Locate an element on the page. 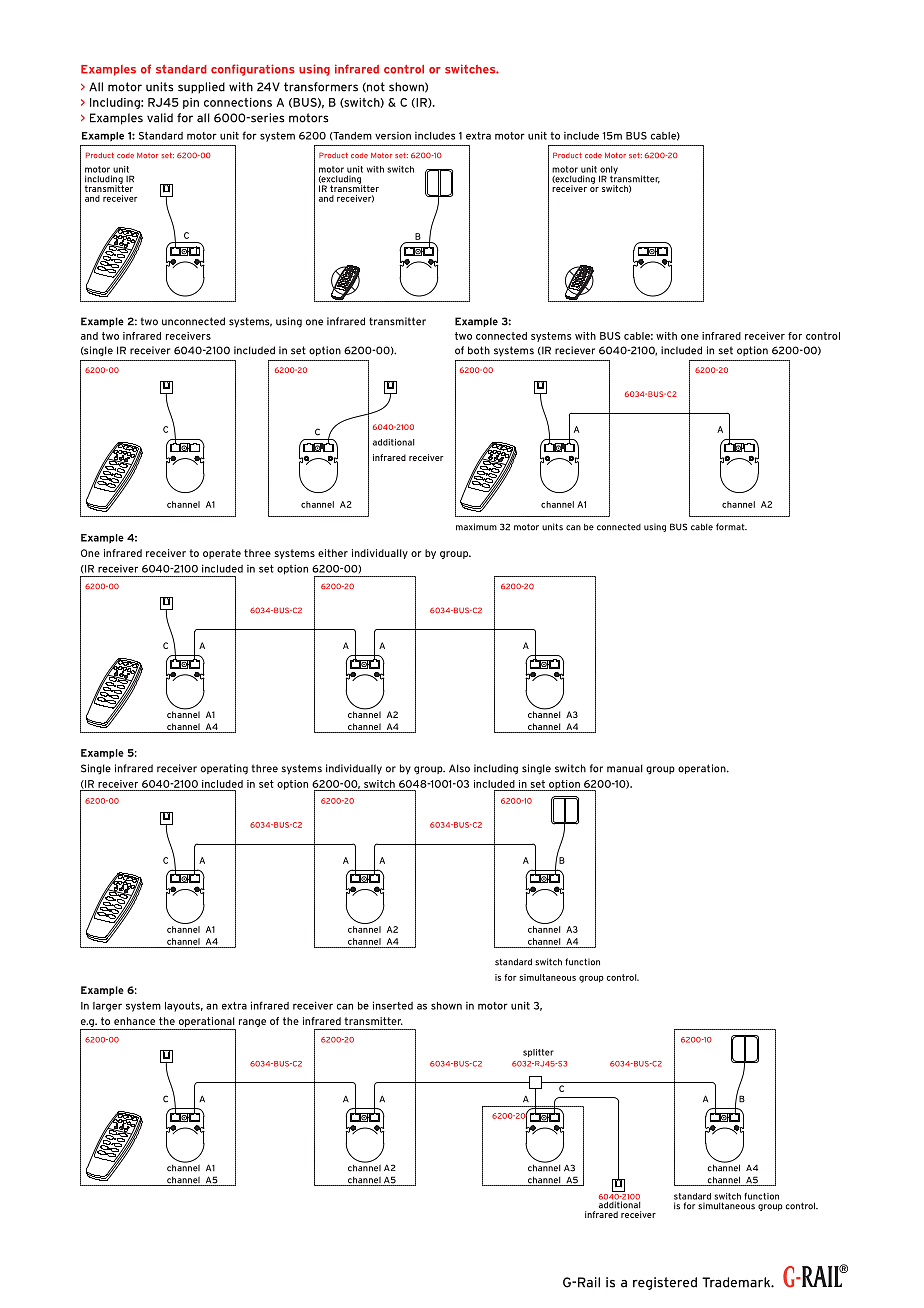 The image size is (924, 1308). both is located at coordinates (479, 350).
